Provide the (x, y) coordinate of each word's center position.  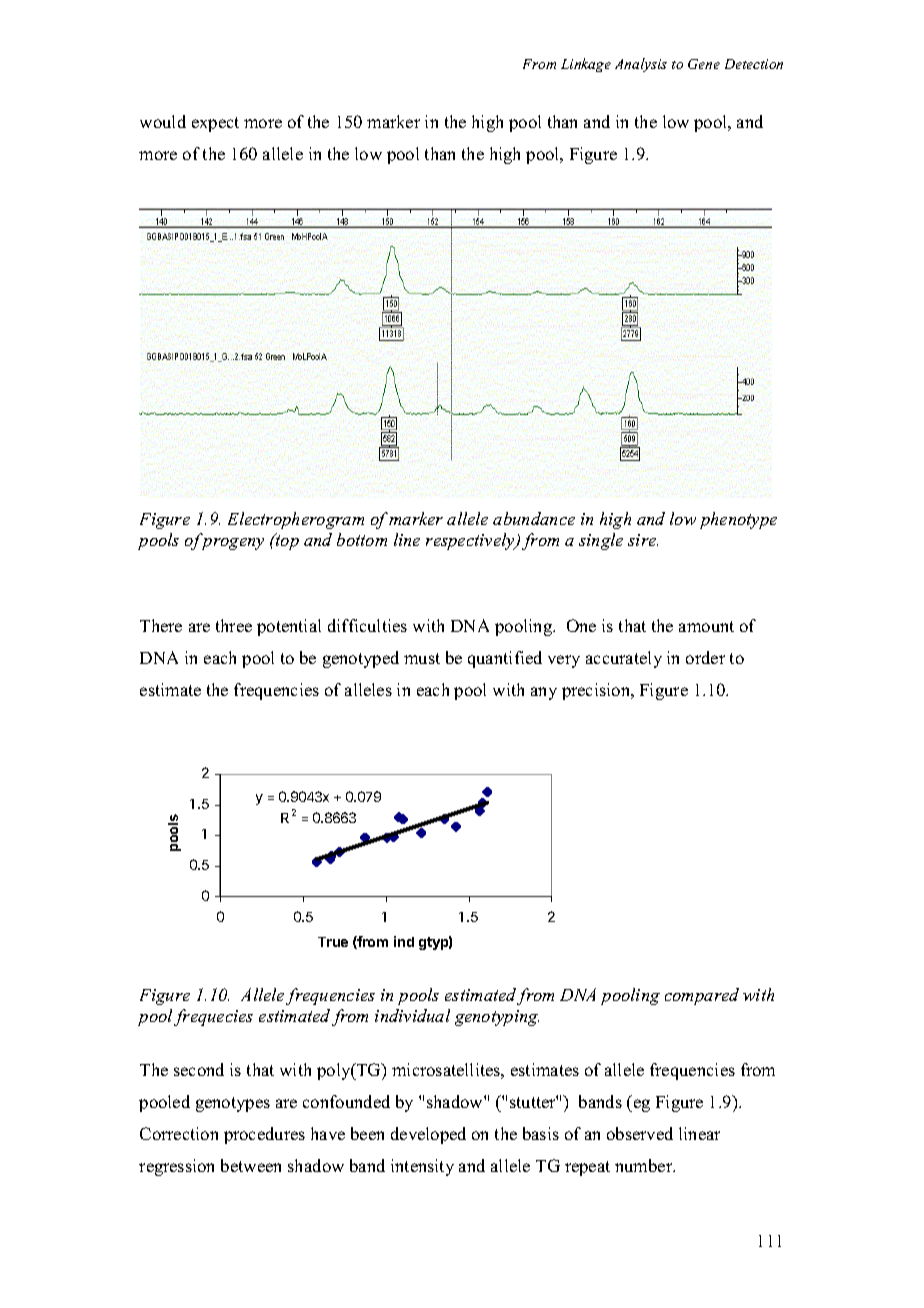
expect (215, 124)
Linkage (586, 65)
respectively (471, 541)
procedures (264, 1135)
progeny (233, 544)
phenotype (738, 520)
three (234, 625)
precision (597, 691)
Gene (704, 64)
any (544, 693)
